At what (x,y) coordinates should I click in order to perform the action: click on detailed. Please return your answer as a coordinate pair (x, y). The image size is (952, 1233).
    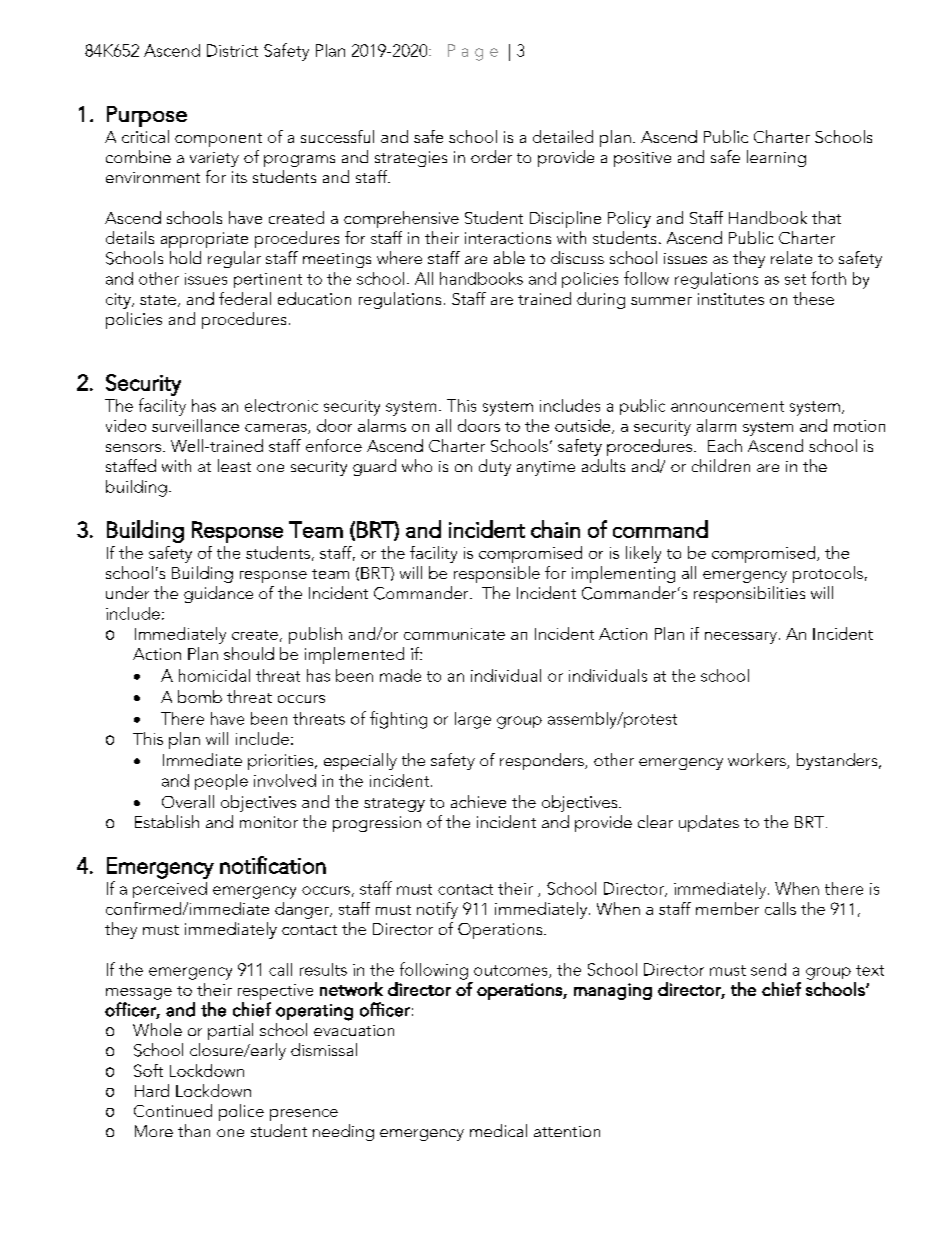
    Looking at the image, I should click on (563, 136).
